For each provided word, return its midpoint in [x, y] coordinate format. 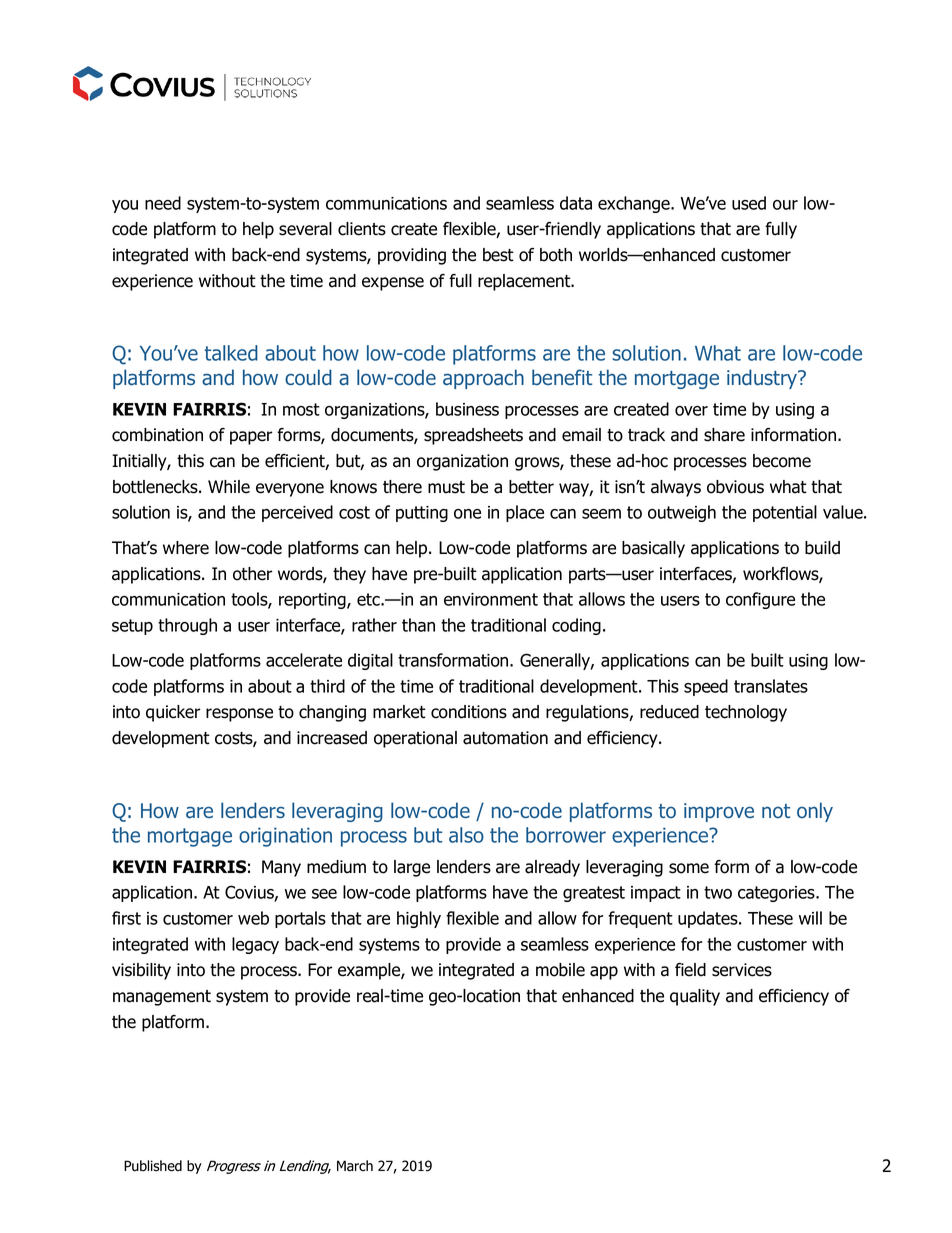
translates [771, 686]
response [239, 715]
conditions [469, 712]
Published [153, 1166]
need [163, 203]
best [498, 255]
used [749, 203]
